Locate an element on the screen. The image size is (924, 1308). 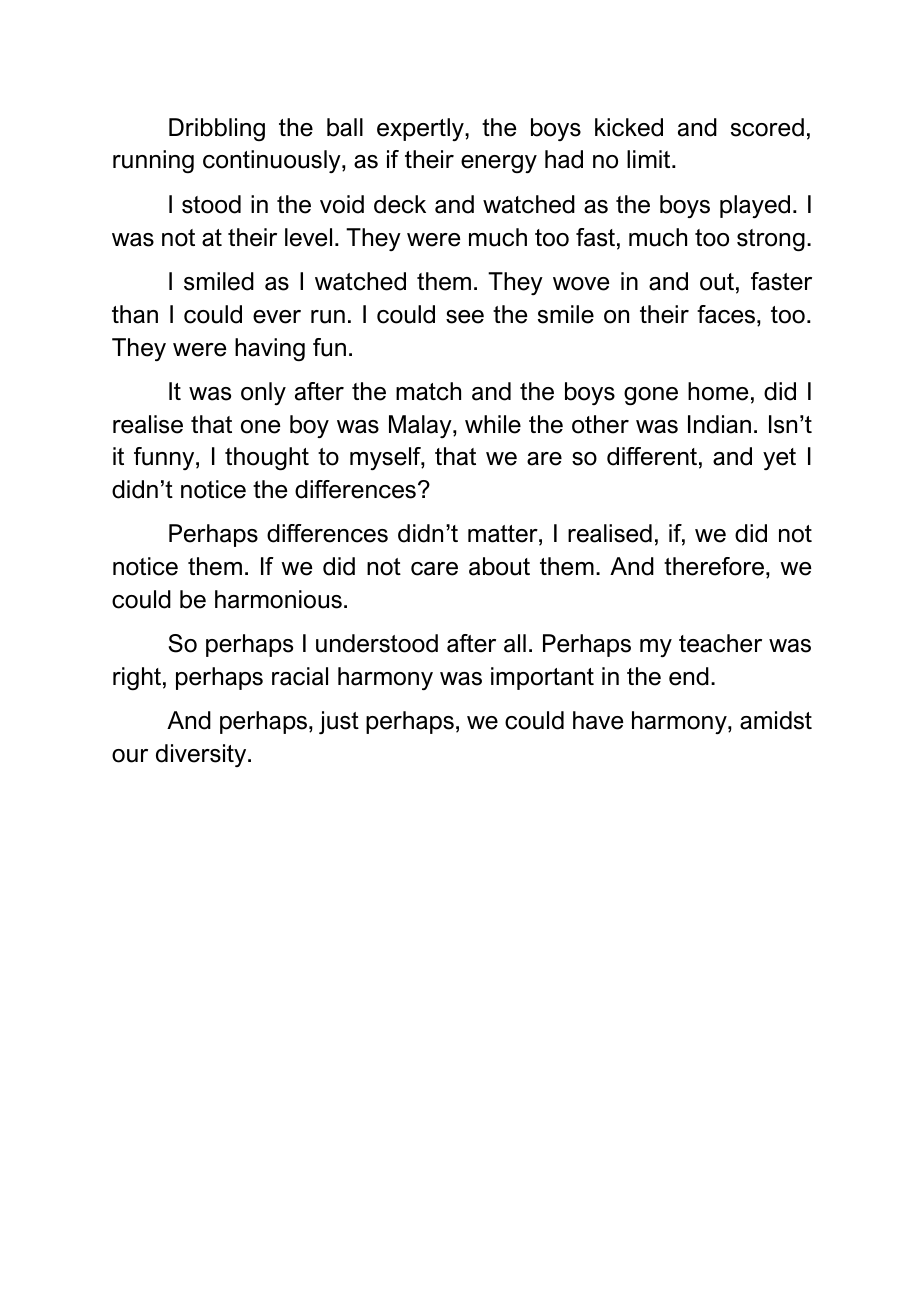
home is located at coordinates (718, 391).
